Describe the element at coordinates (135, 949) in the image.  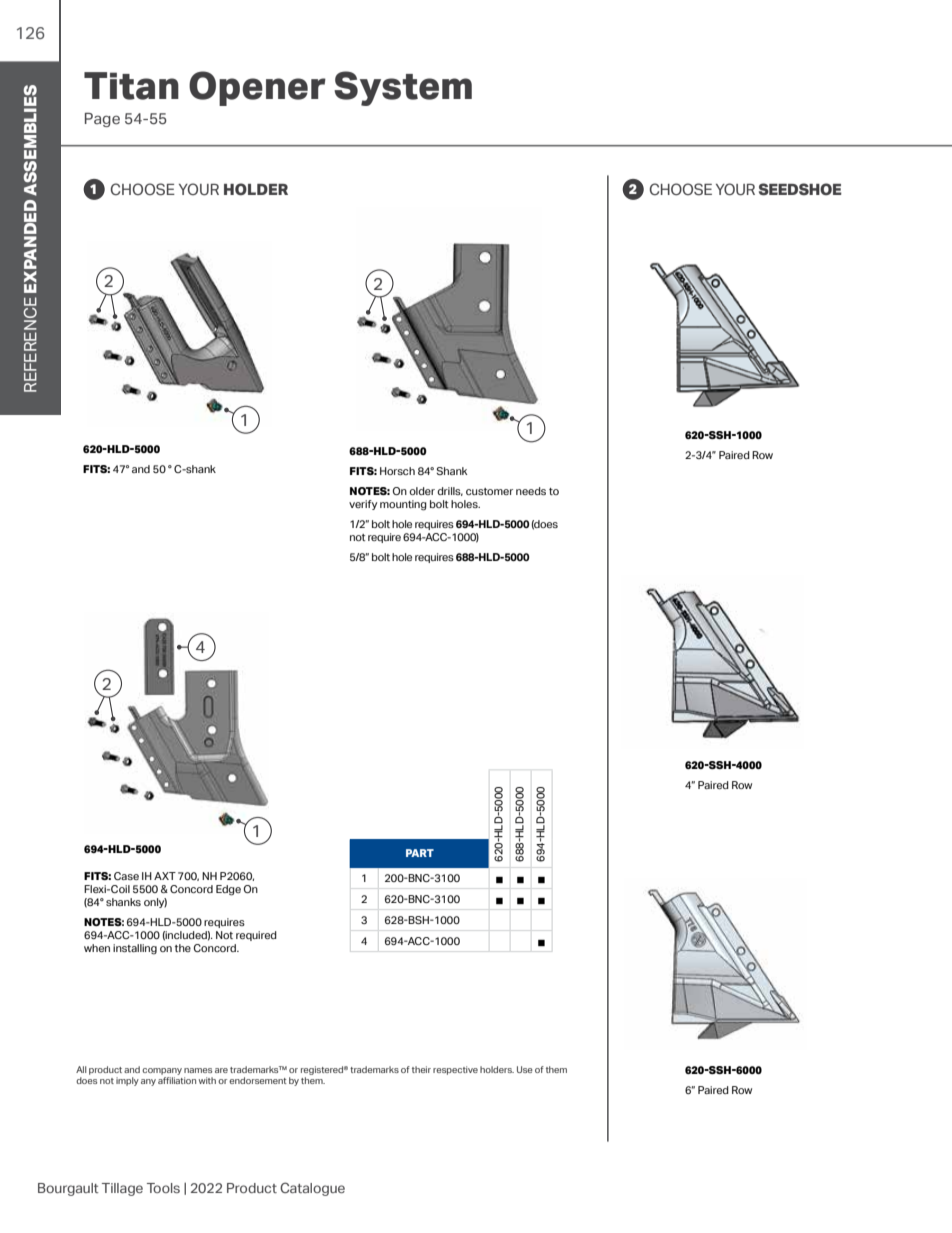
I see `installing` at that location.
